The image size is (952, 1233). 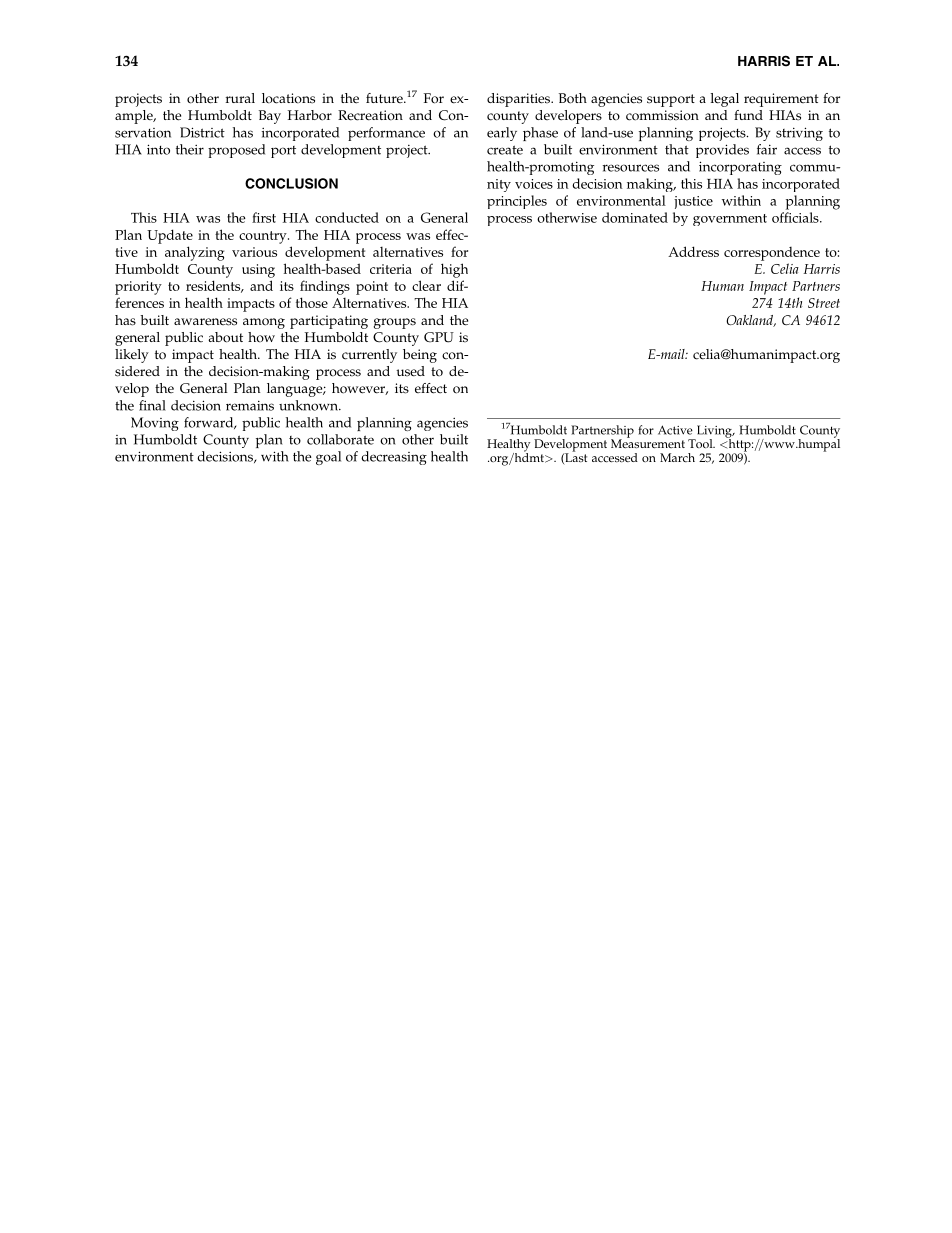 What do you see at coordinates (264, 217) in the screenshot?
I see `first` at bounding box center [264, 217].
